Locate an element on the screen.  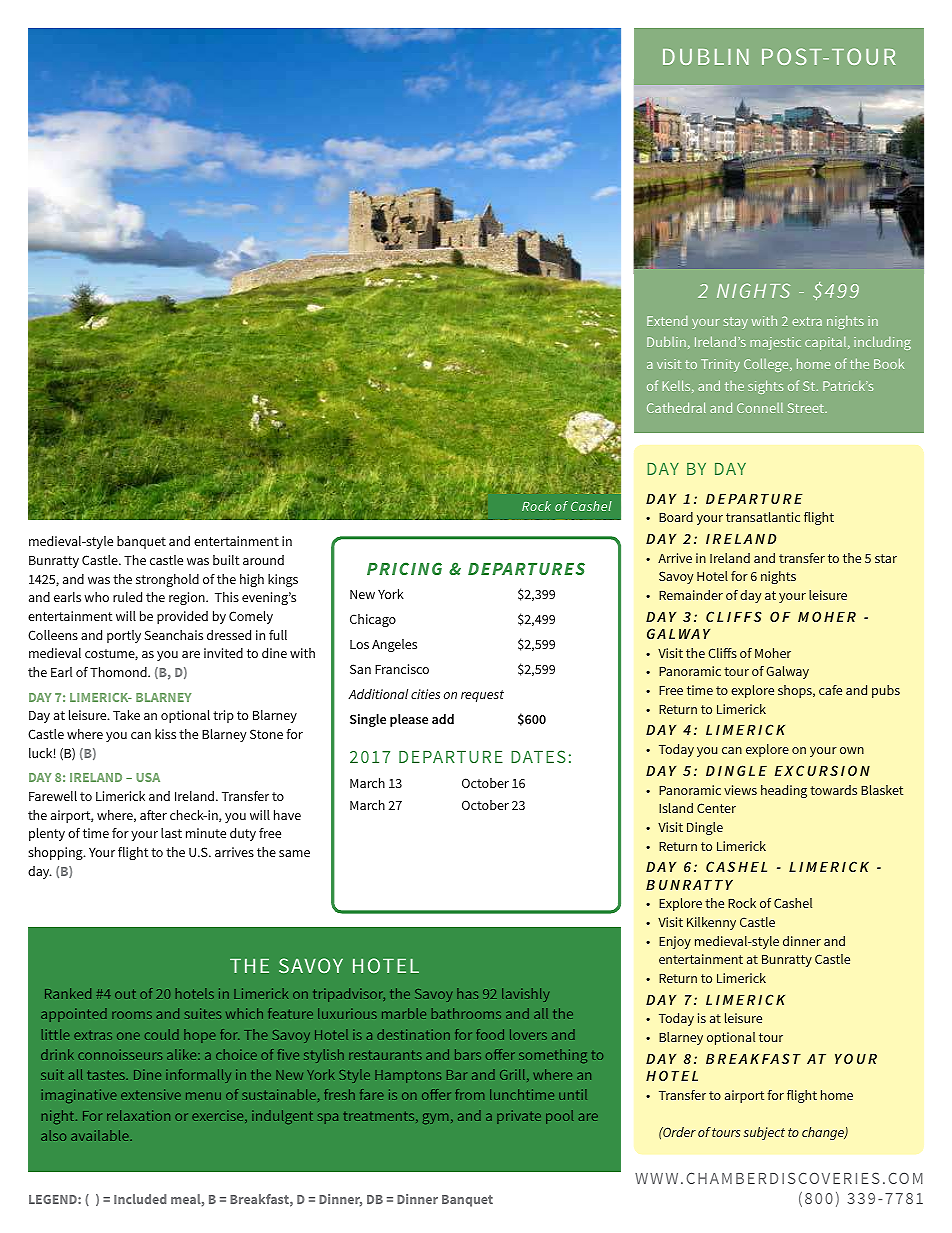
majestic is located at coordinates (775, 343).
